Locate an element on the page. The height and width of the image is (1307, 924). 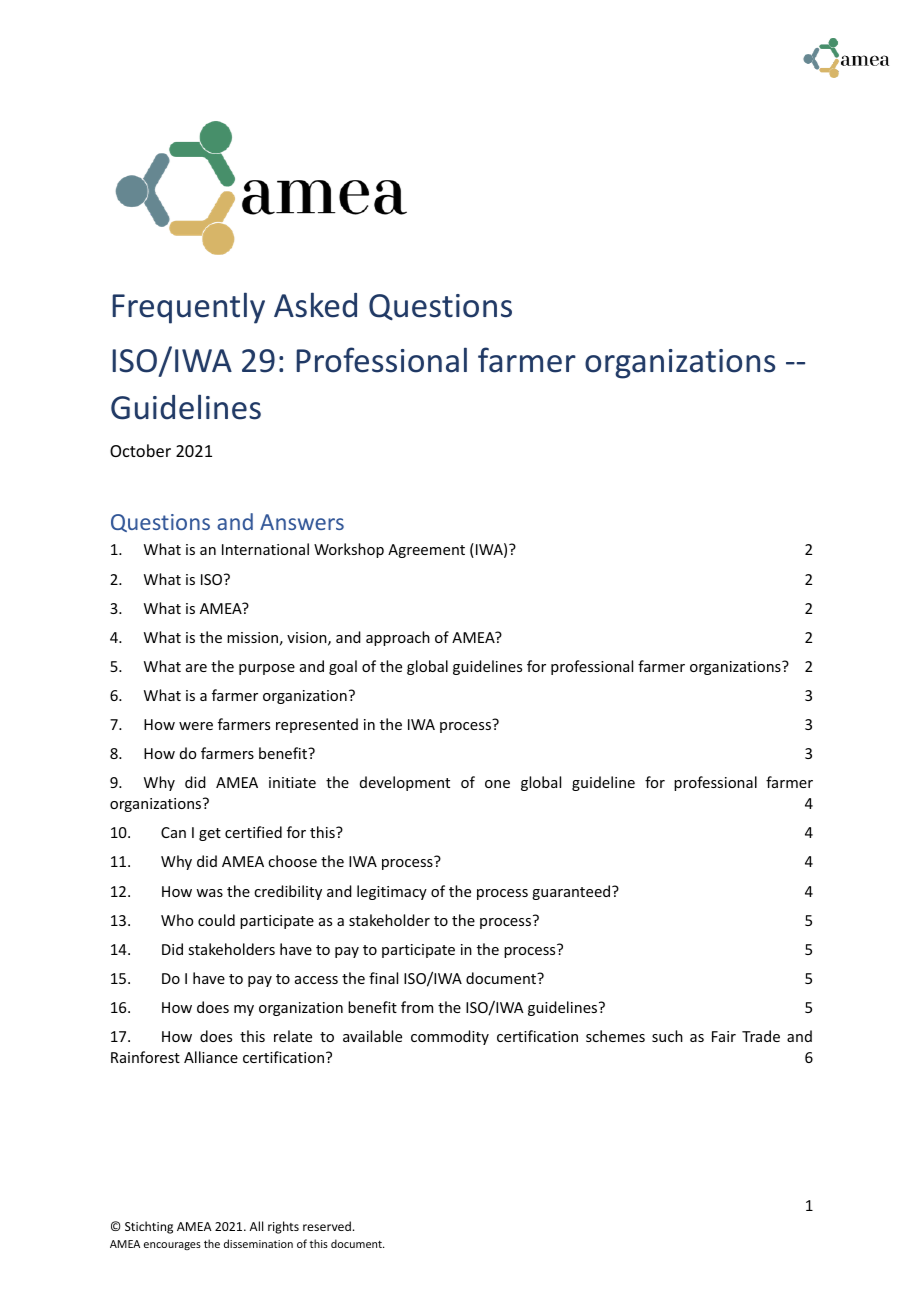
Asked is located at coordinates (315, 305).
